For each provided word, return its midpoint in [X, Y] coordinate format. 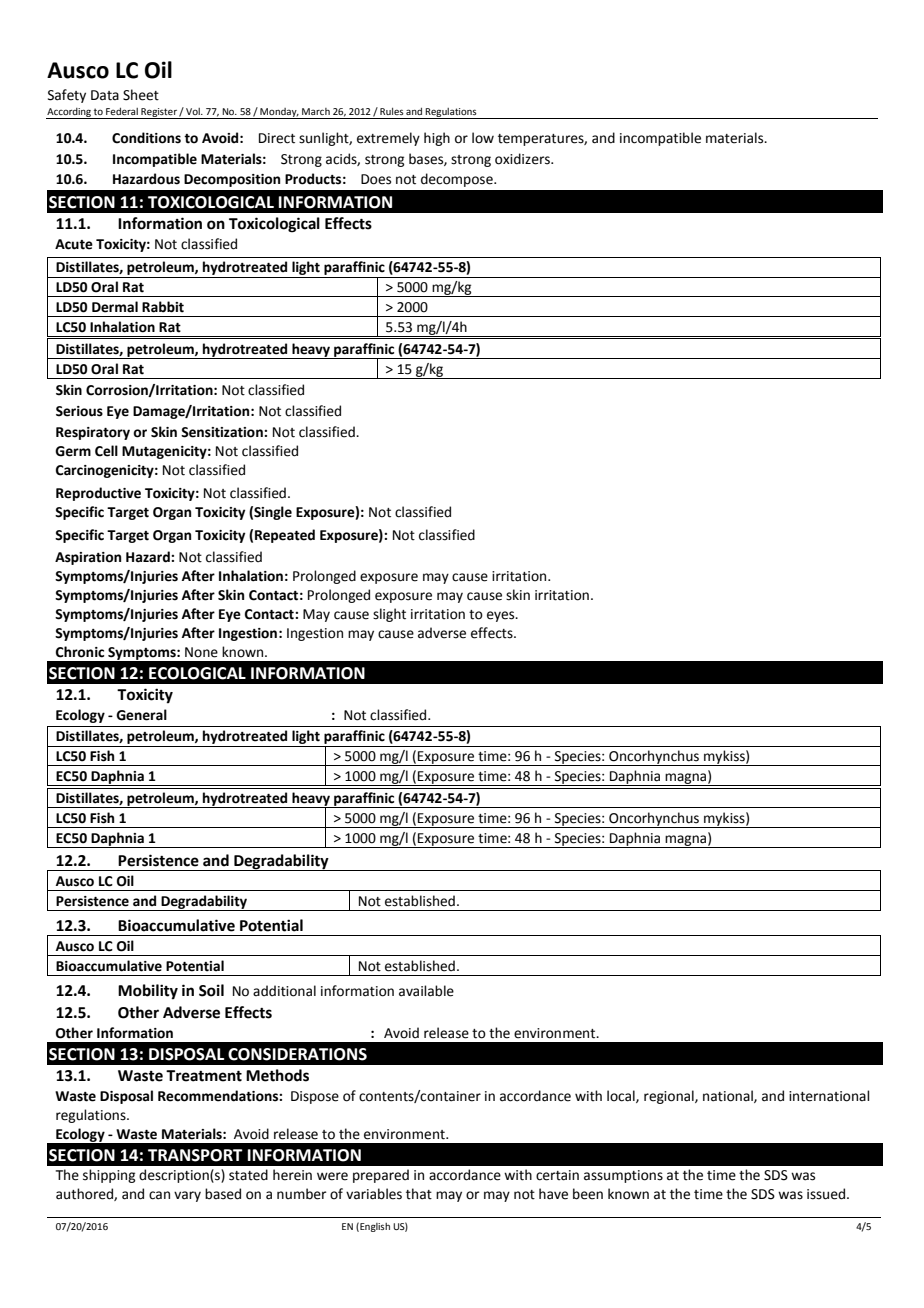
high [437, 139]
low [483, 138]
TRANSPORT [195, 1155]
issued [826, 1194]
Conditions [146, 138]
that [419, 1194]
